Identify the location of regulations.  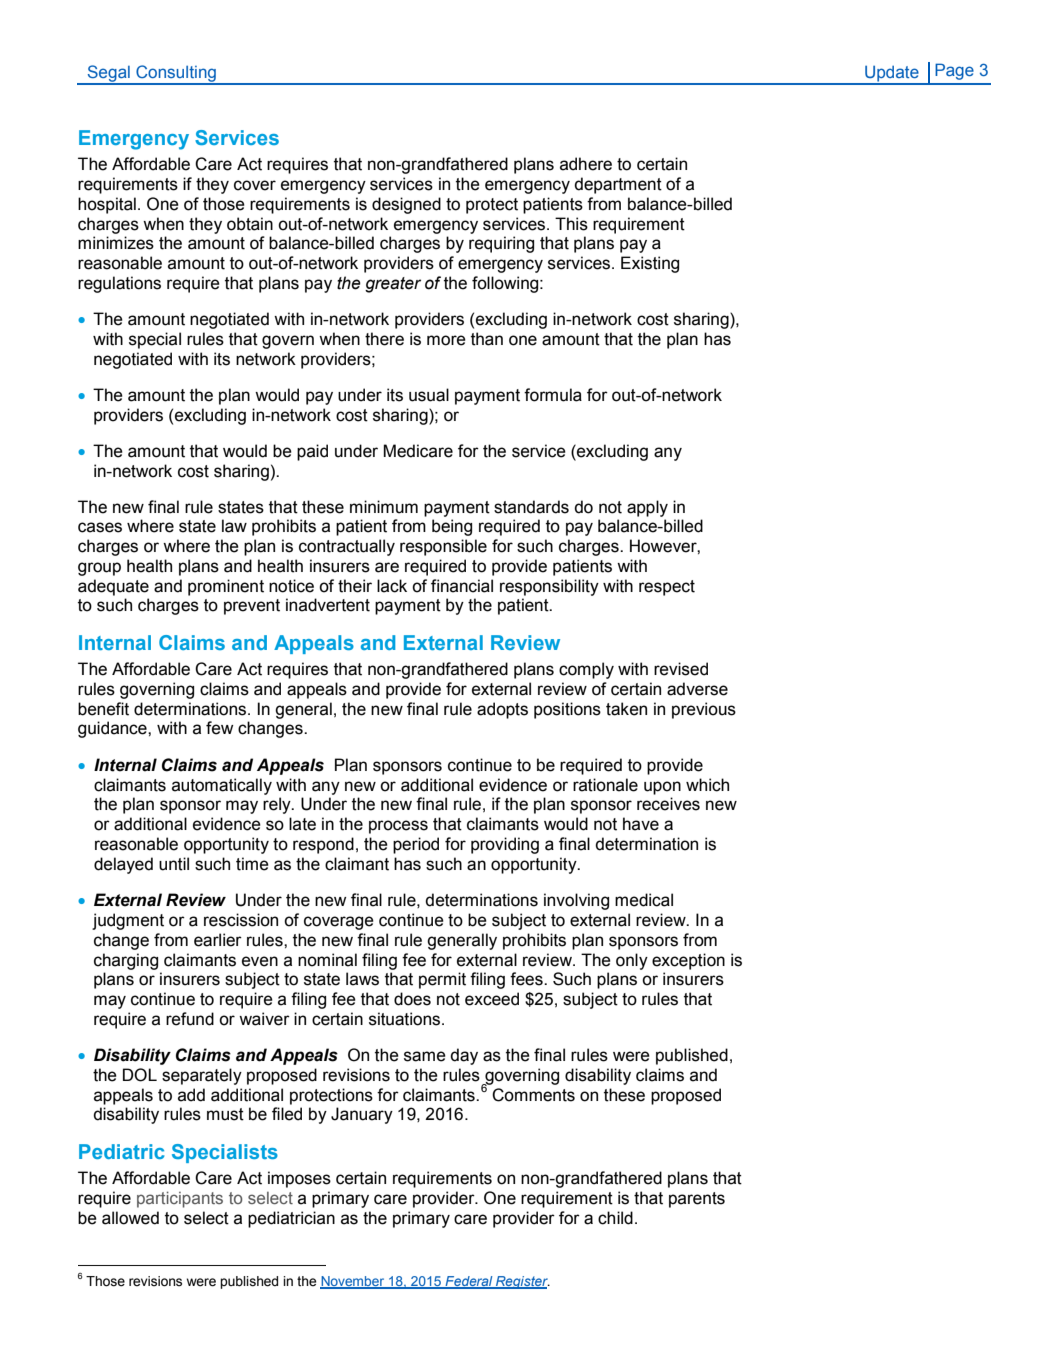
(119, 284).
